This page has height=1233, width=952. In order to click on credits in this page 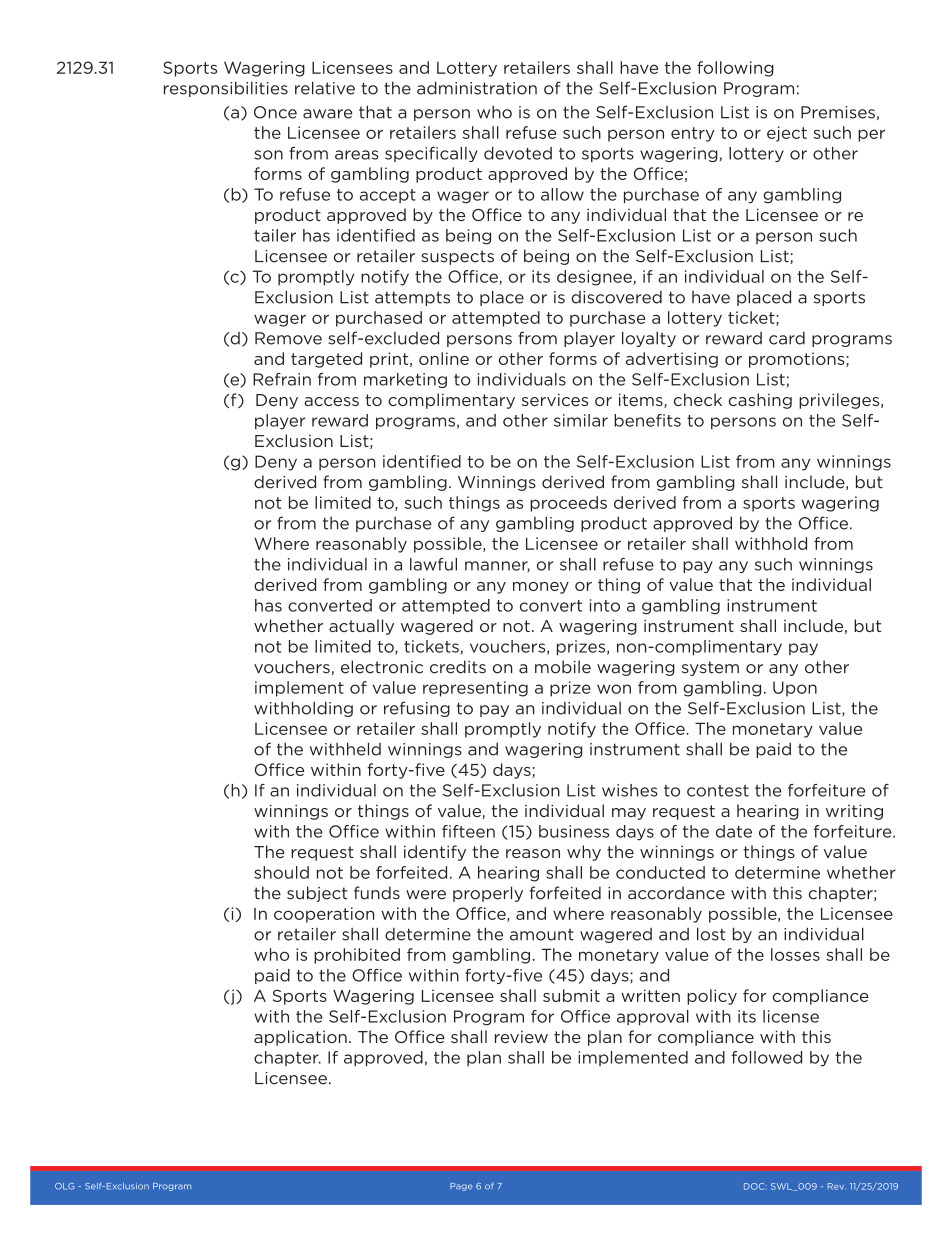, I will do `click(458, 667)`.
